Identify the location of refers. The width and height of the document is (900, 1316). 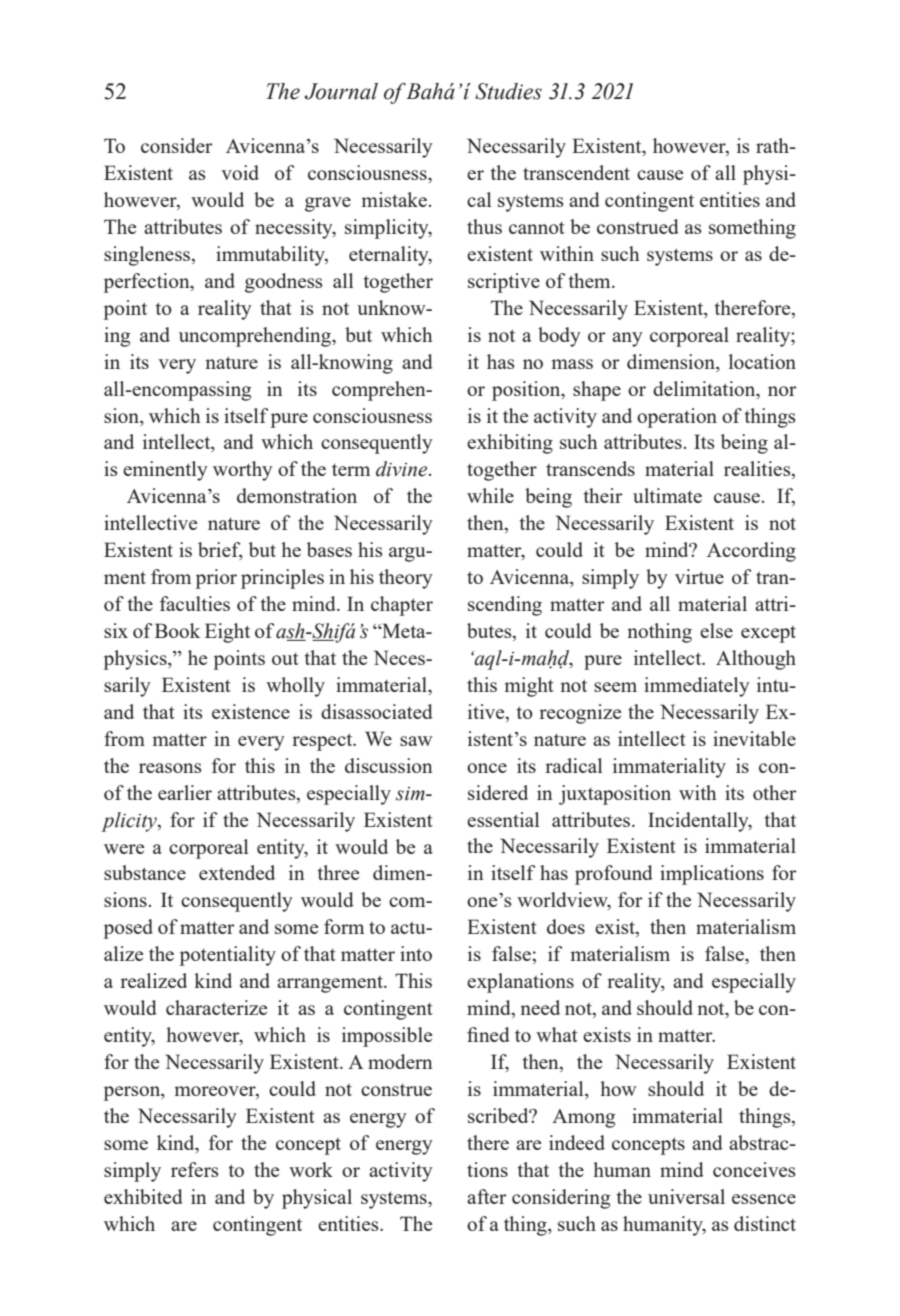
(195, 1169).
